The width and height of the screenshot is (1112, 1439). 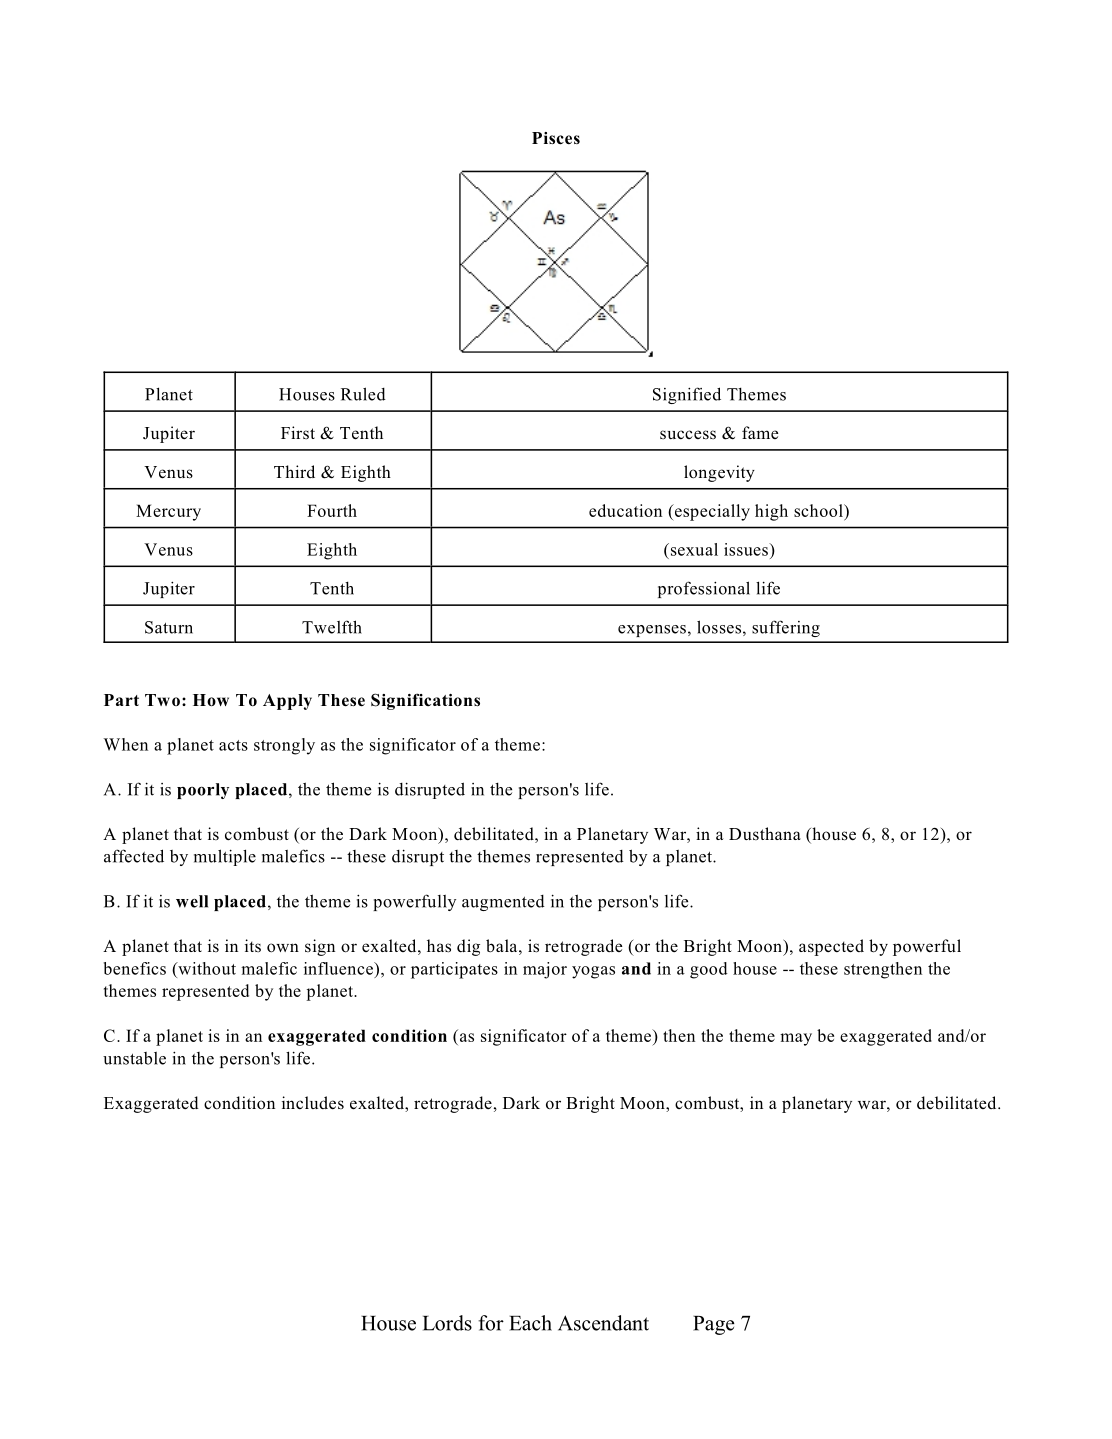 I want to click on dig, so click(x=468, y=947).
